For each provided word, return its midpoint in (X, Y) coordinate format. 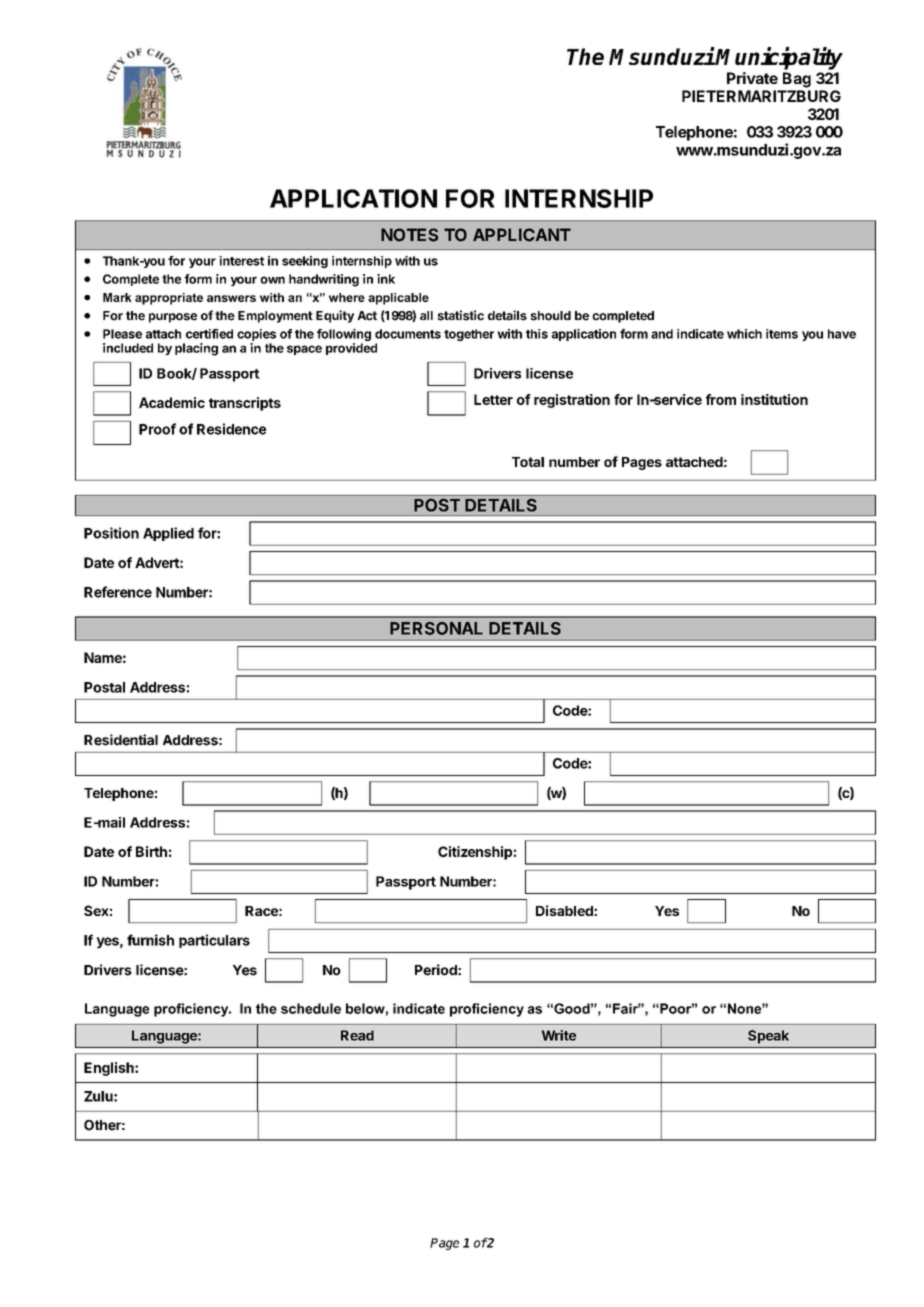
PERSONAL (436, 628)
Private (752, 78)
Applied (168, 534)
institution (774, 399)
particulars (214, 941)
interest (241, 261)
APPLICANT (522, 235)
